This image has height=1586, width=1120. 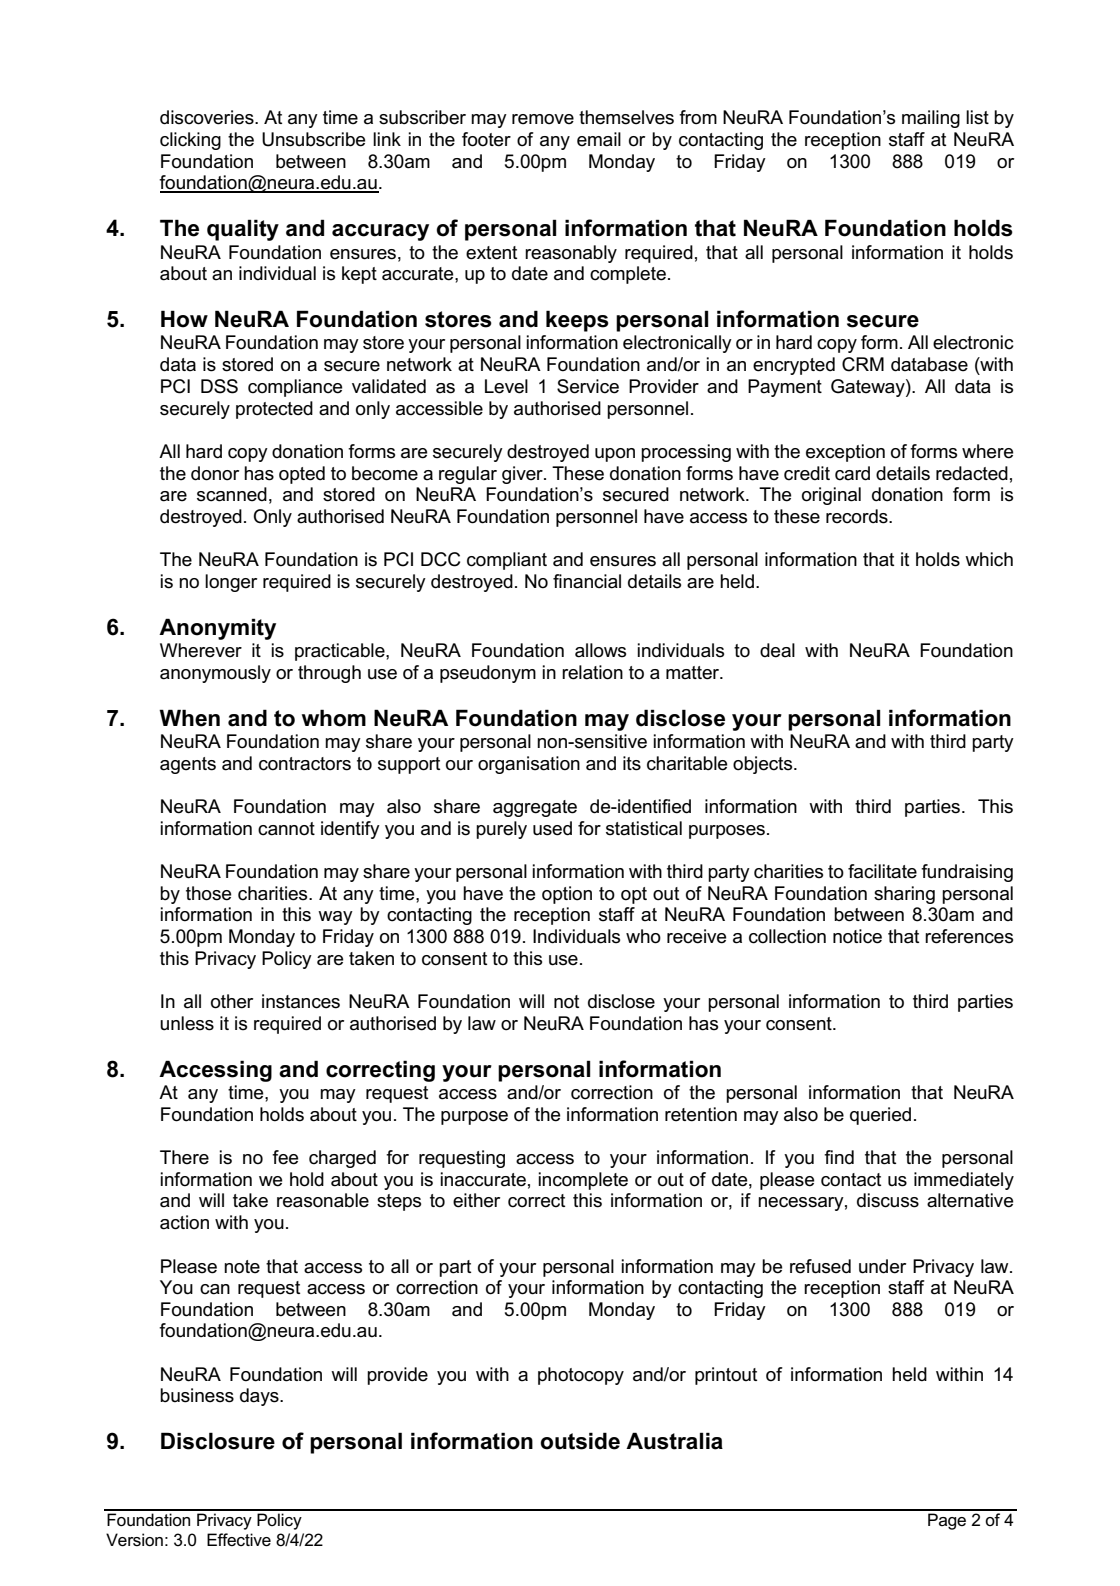 I want to click on longer, so click(x=231, y=583).
